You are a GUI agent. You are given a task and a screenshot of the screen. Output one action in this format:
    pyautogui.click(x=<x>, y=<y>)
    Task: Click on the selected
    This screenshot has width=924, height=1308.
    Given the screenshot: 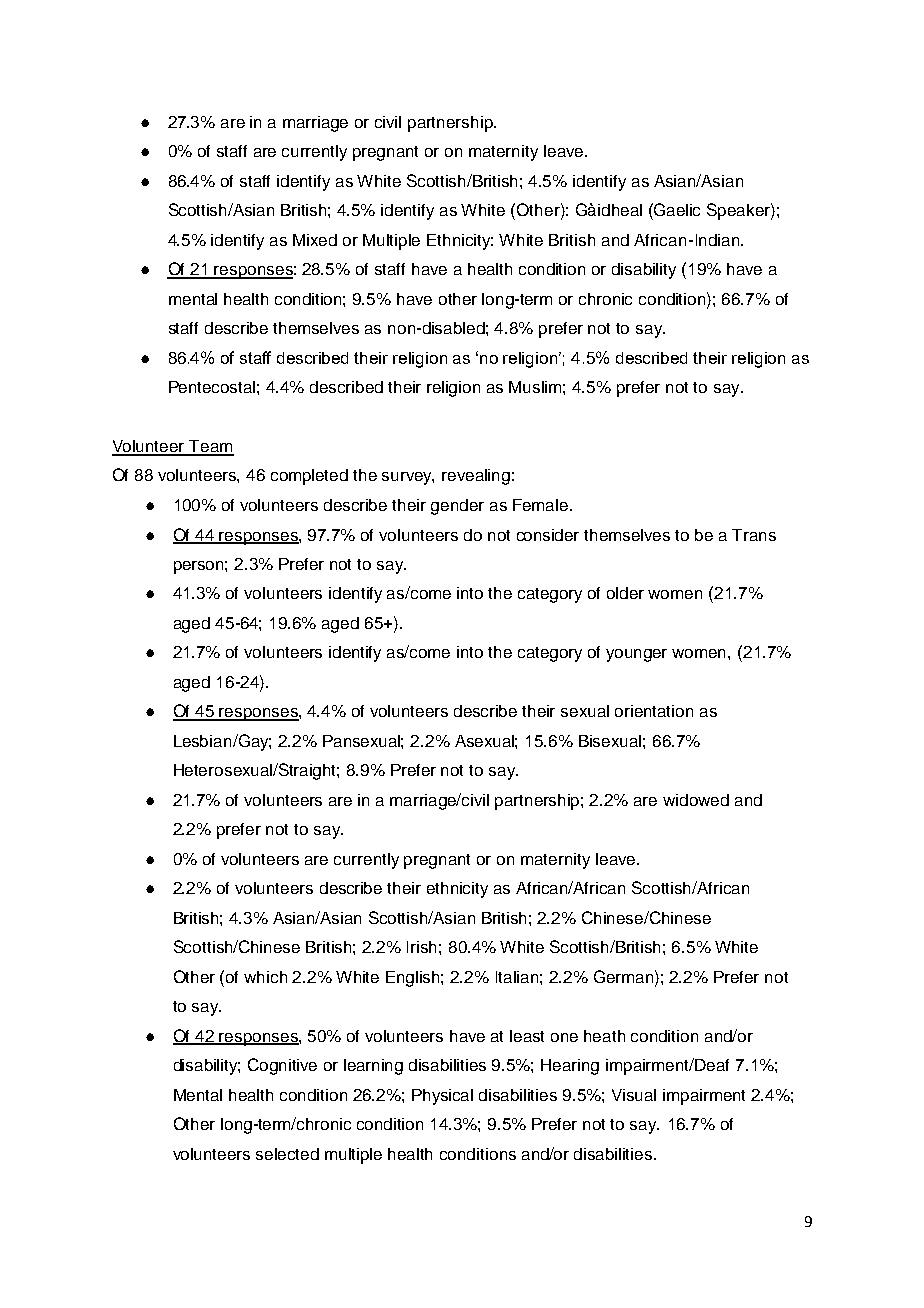 What is the action you would take?
    pyautogui.click(x=287, y=1154)
